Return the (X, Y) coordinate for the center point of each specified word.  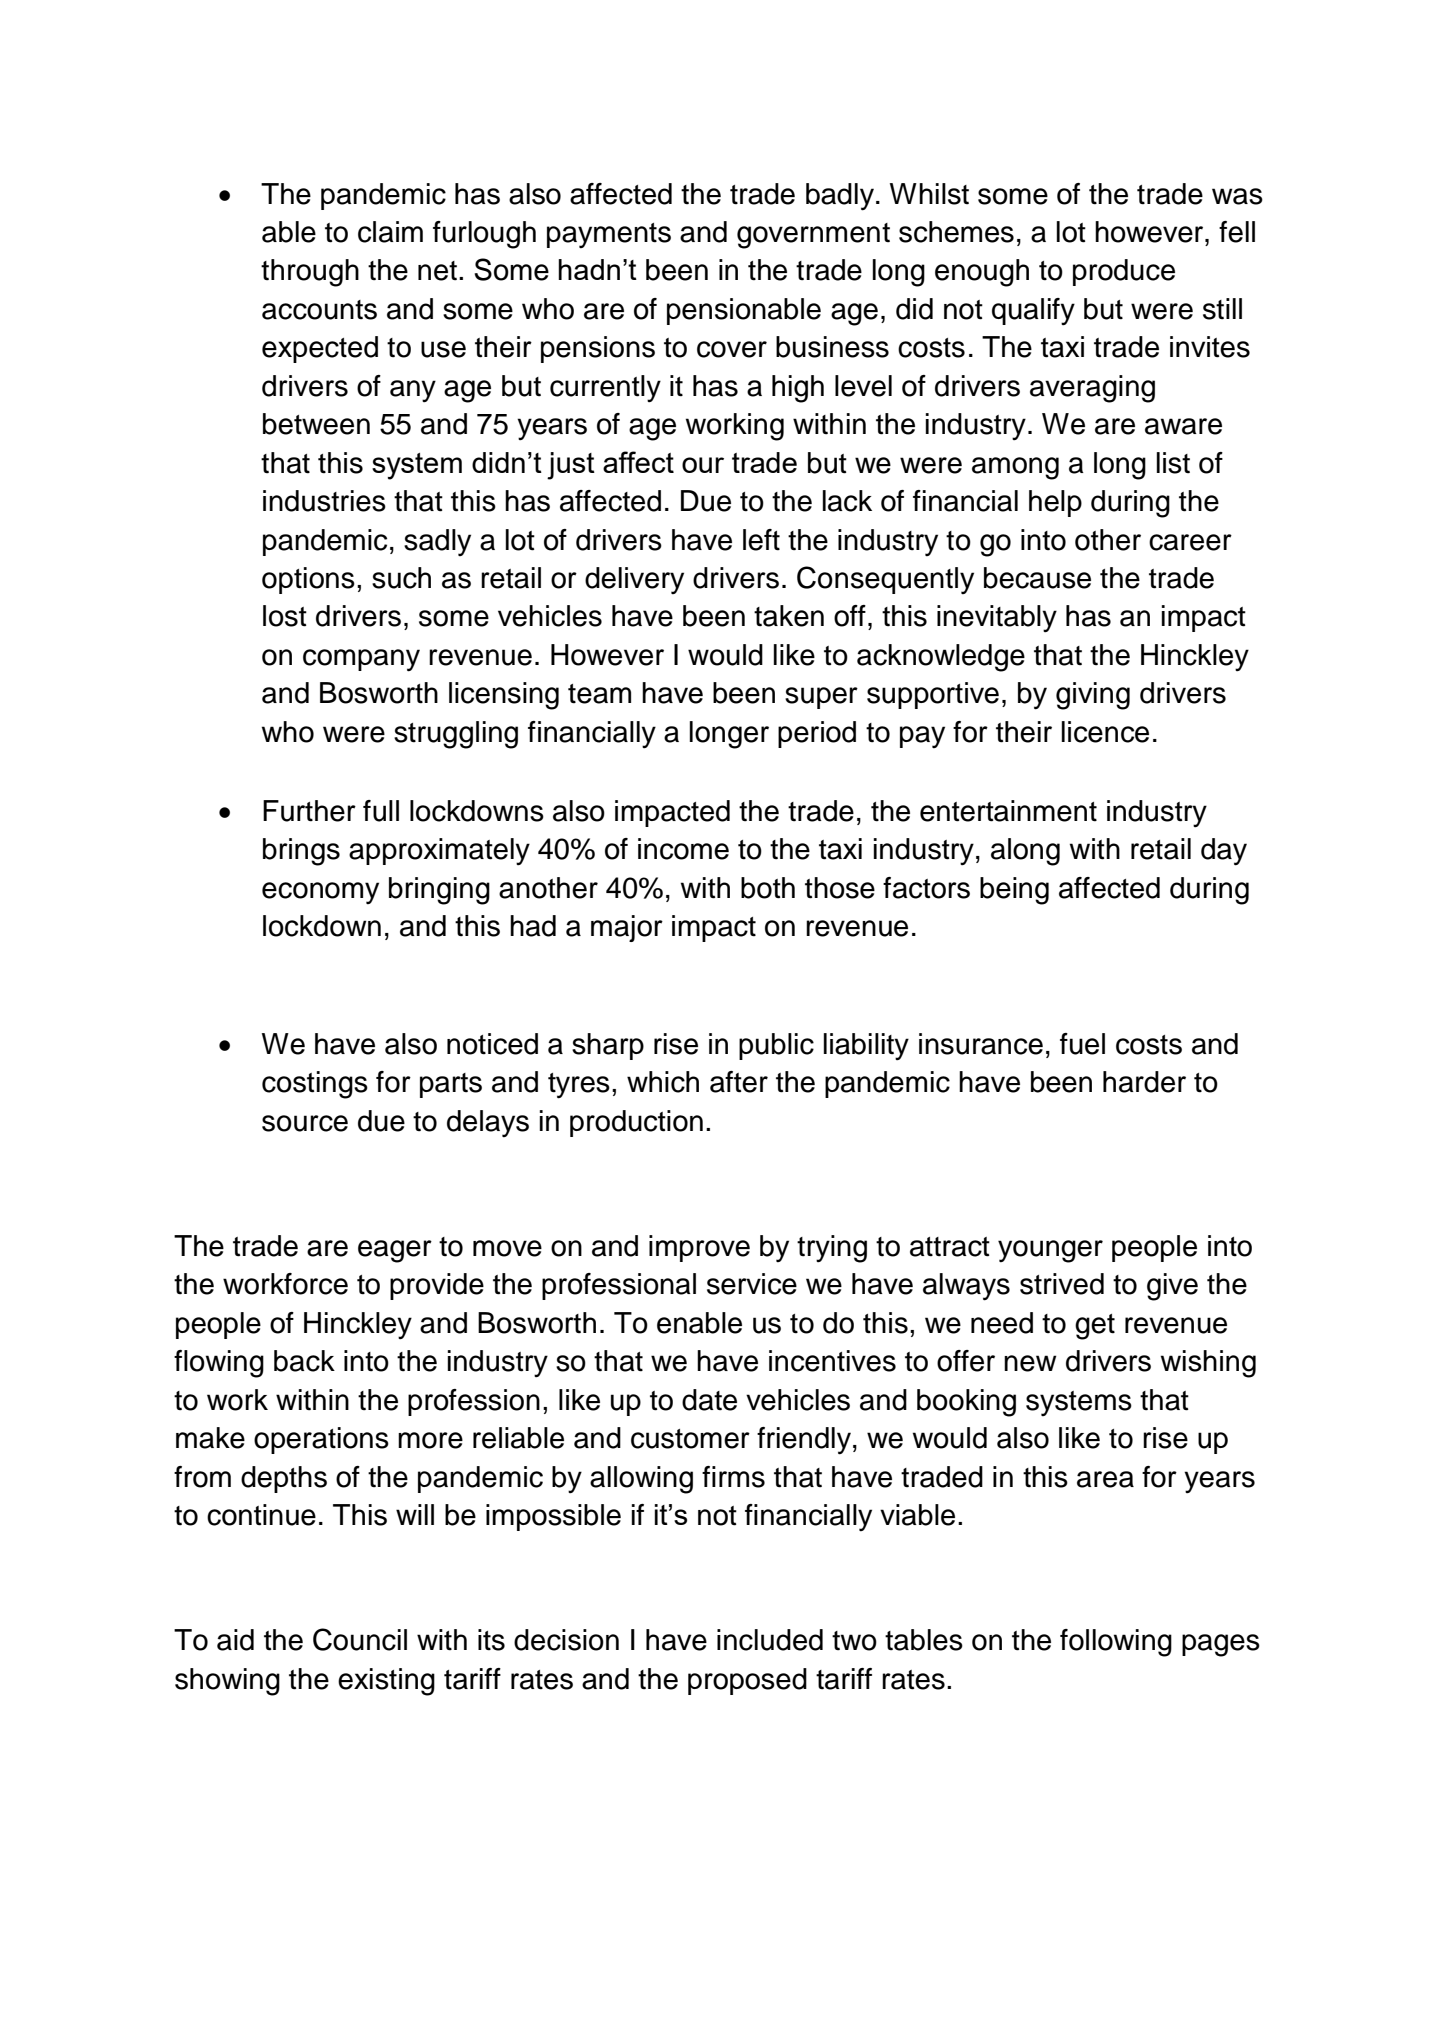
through (310, 273)
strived (1062, 1284)
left (761, 540)
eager (395, 1251)
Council (360, 1639)
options (308, 580)
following (1116, 1643)
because (1037, 578)
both (768, 888)
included (770, 1640)
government (813, 236)
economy (320, 893)
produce (1124, 272)
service (752, 1284)
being (1014, 891)
